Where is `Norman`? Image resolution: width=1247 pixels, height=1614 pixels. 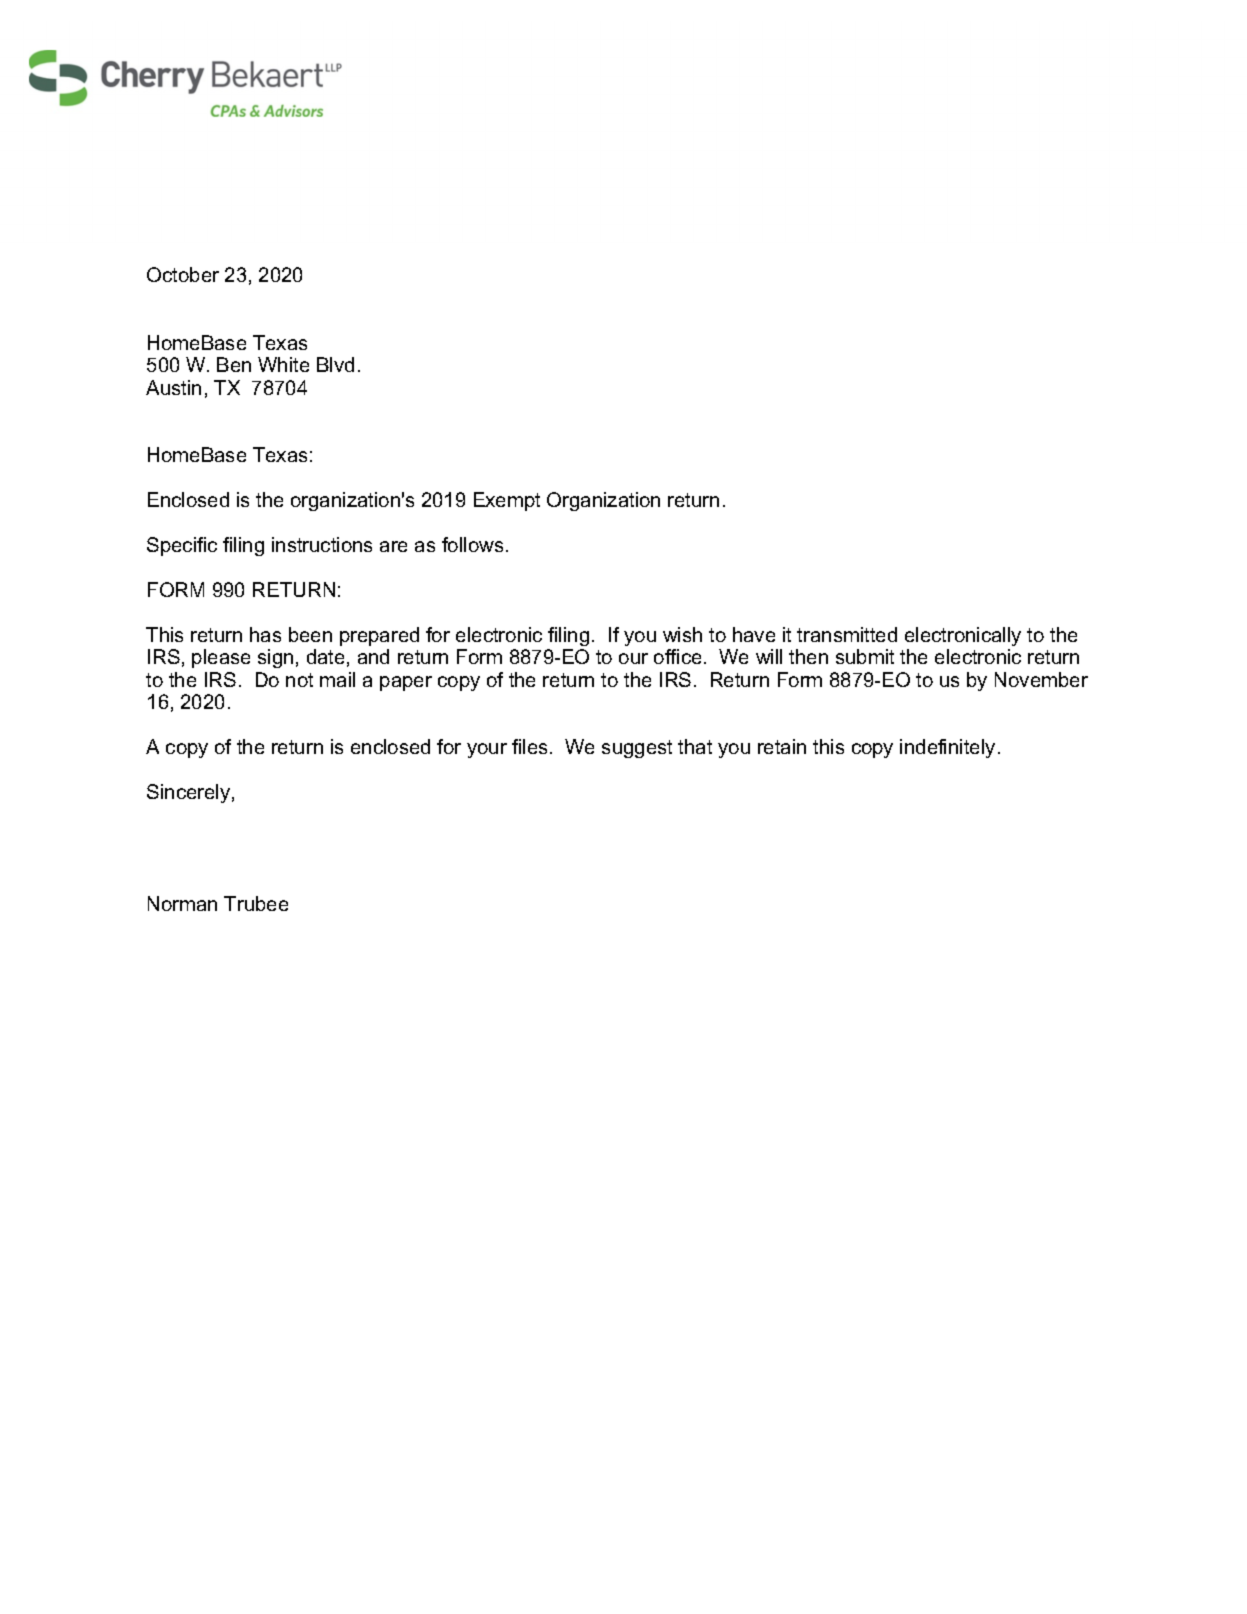
Norman is located at coordinates (182, 903).
